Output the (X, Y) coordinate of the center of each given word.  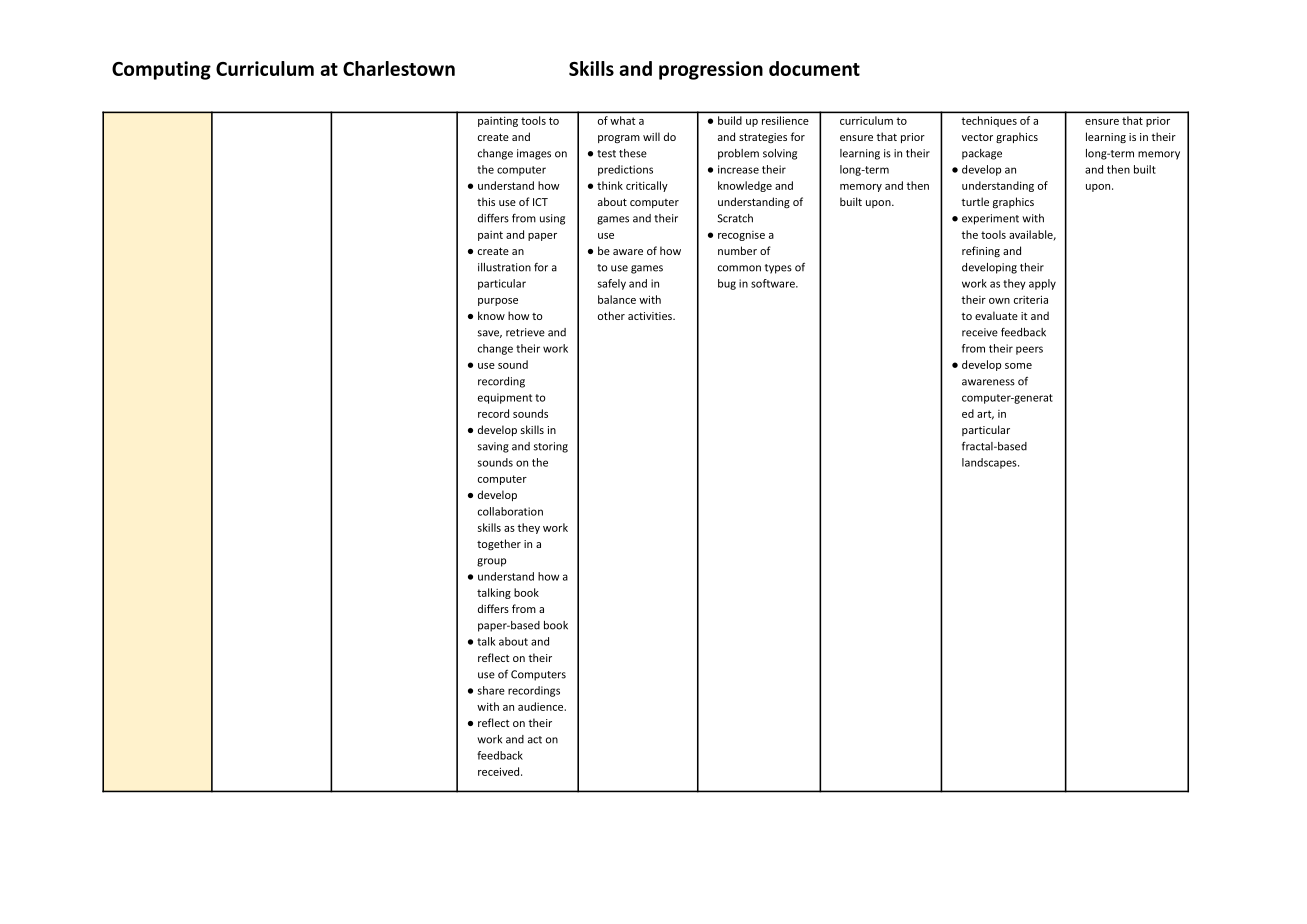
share (491, 690)
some (1018, 366)
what (622, 120)
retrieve (525, 332)
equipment (505, 398)
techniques (989, 121)
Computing (161, 70)
